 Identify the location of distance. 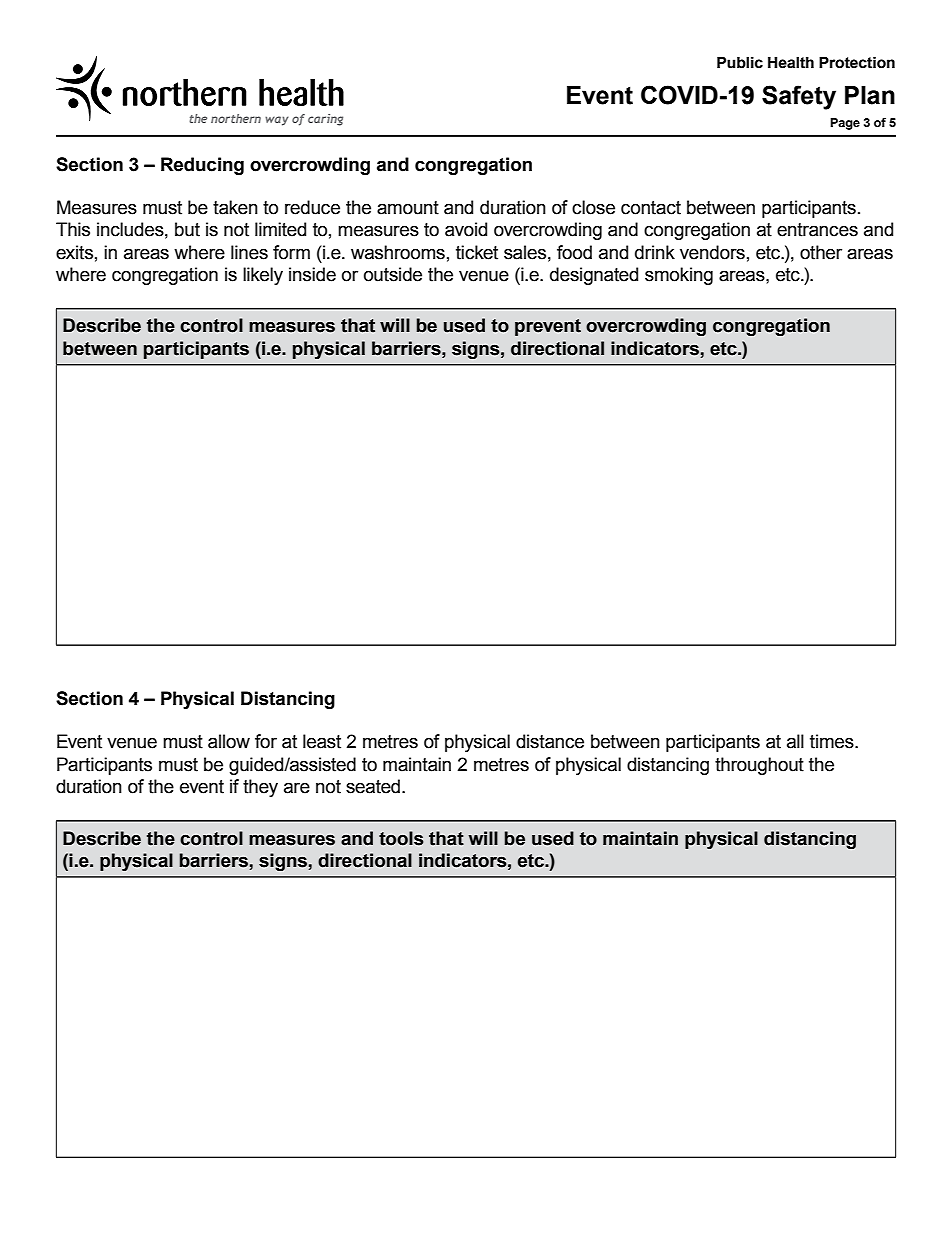
(550, 741).
